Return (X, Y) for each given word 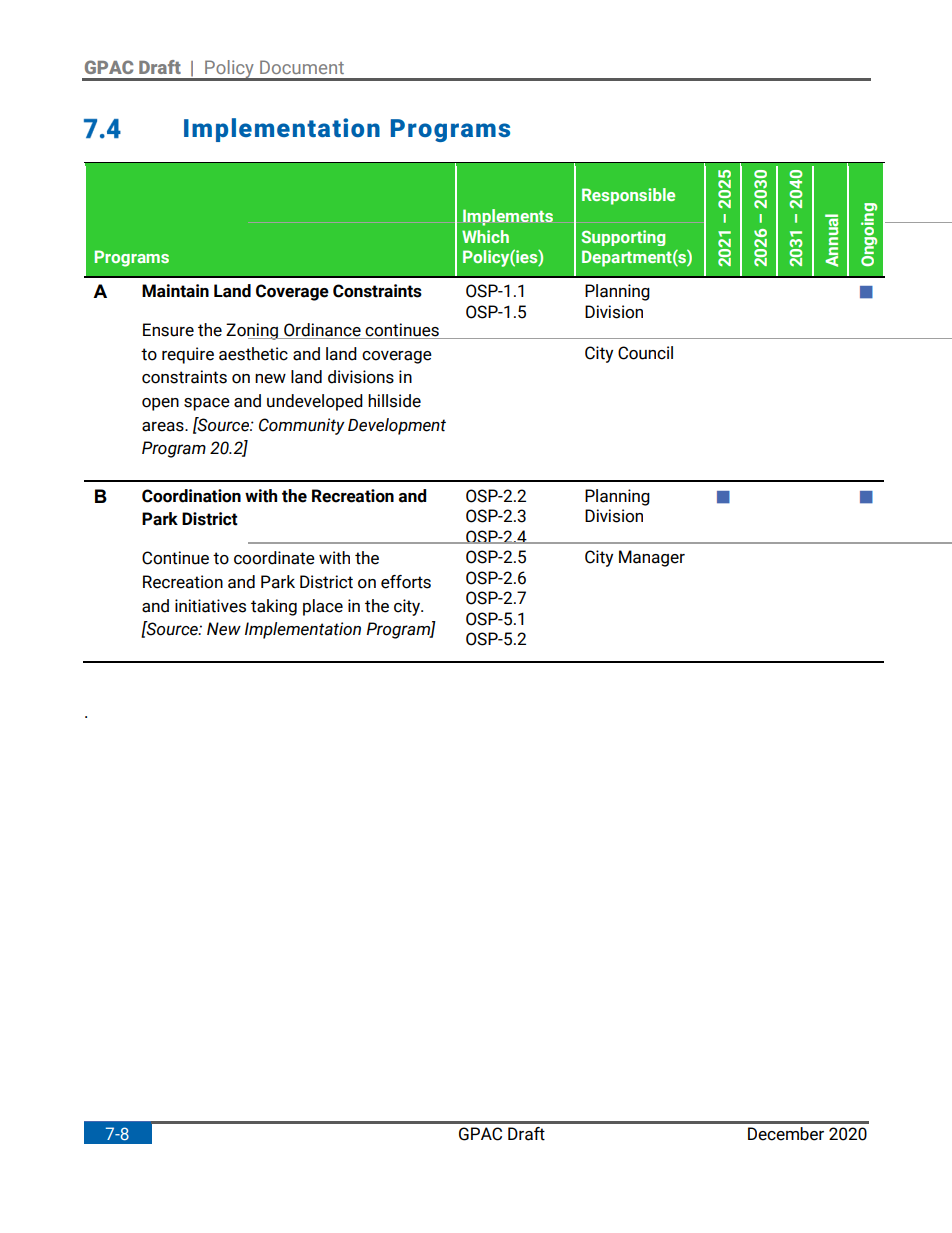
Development (397, 426)
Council (645, 353)
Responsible (628, 196)
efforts (406, 582)
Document (302, 67)
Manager (652, 558)
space (207, 404)
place (323, 607)
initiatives (210, 606)
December (786, 1134)
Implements (508, 217)
